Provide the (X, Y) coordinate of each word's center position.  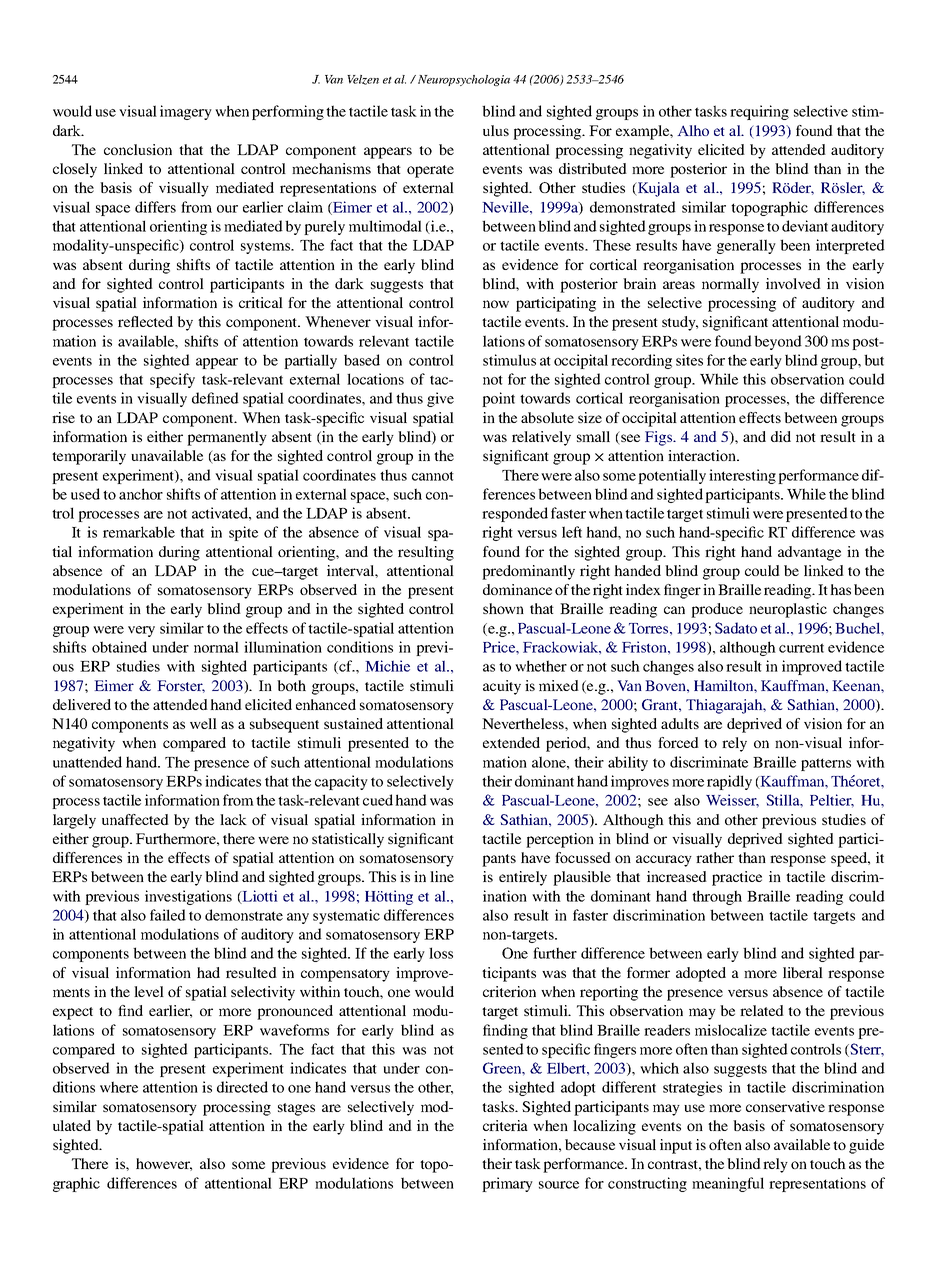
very (141, 631)
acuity (502, 687)
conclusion (138, 149)
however (164, 1164)
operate (430, 171)
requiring (759, 112)
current (801, 648)
